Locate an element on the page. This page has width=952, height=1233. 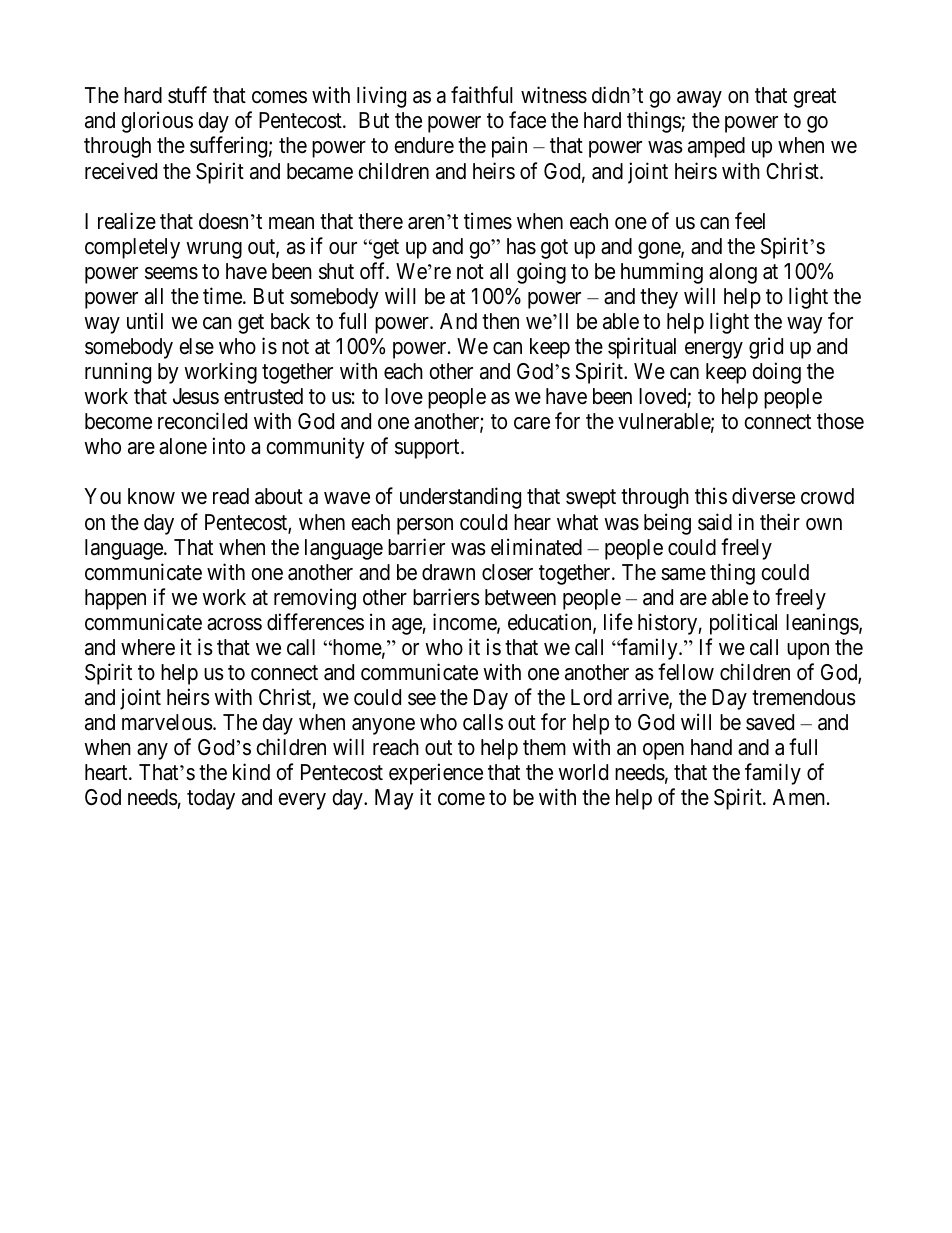
know is located at coordinates (151, 496).
